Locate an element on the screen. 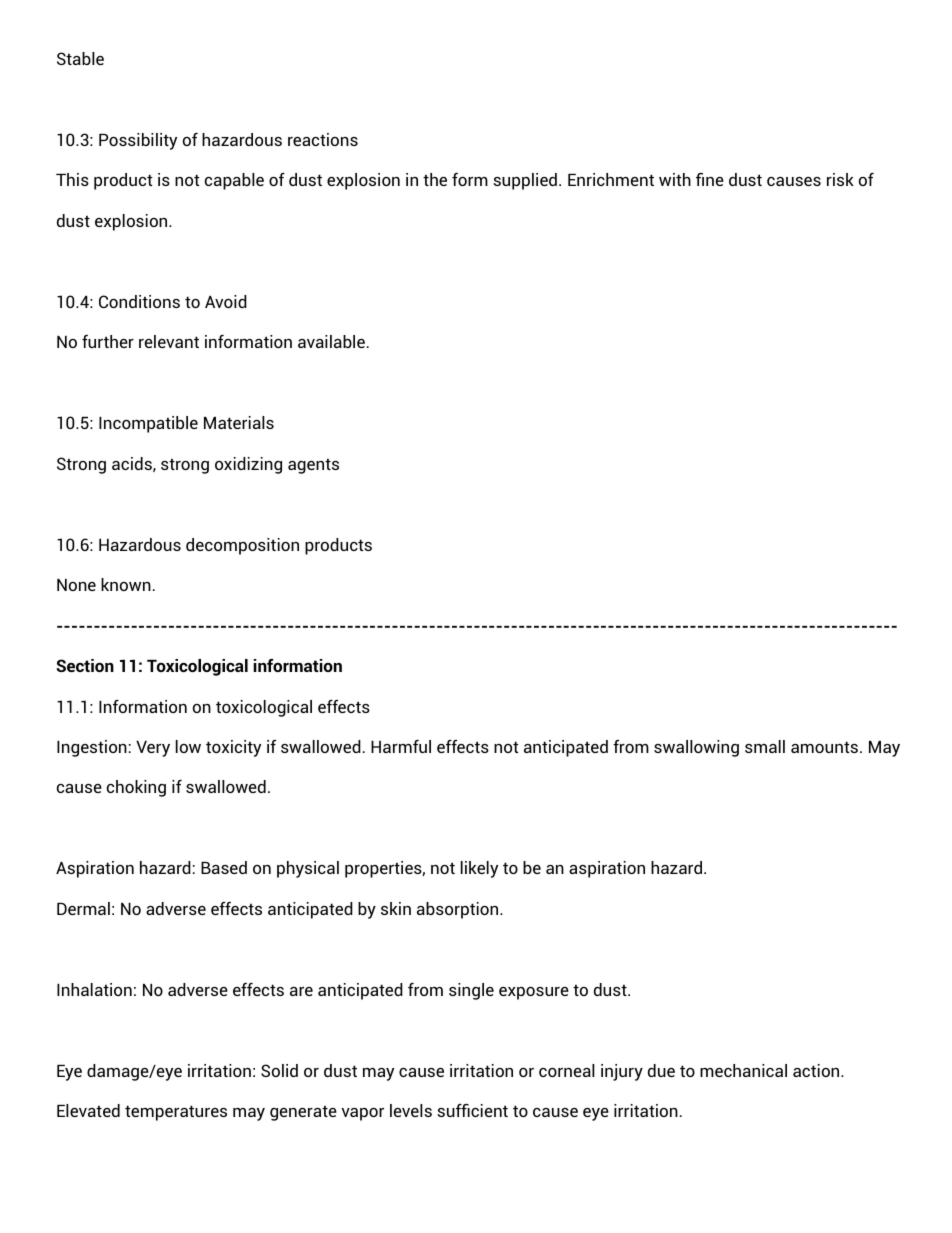  choking is located at coordinates (136, 788).
